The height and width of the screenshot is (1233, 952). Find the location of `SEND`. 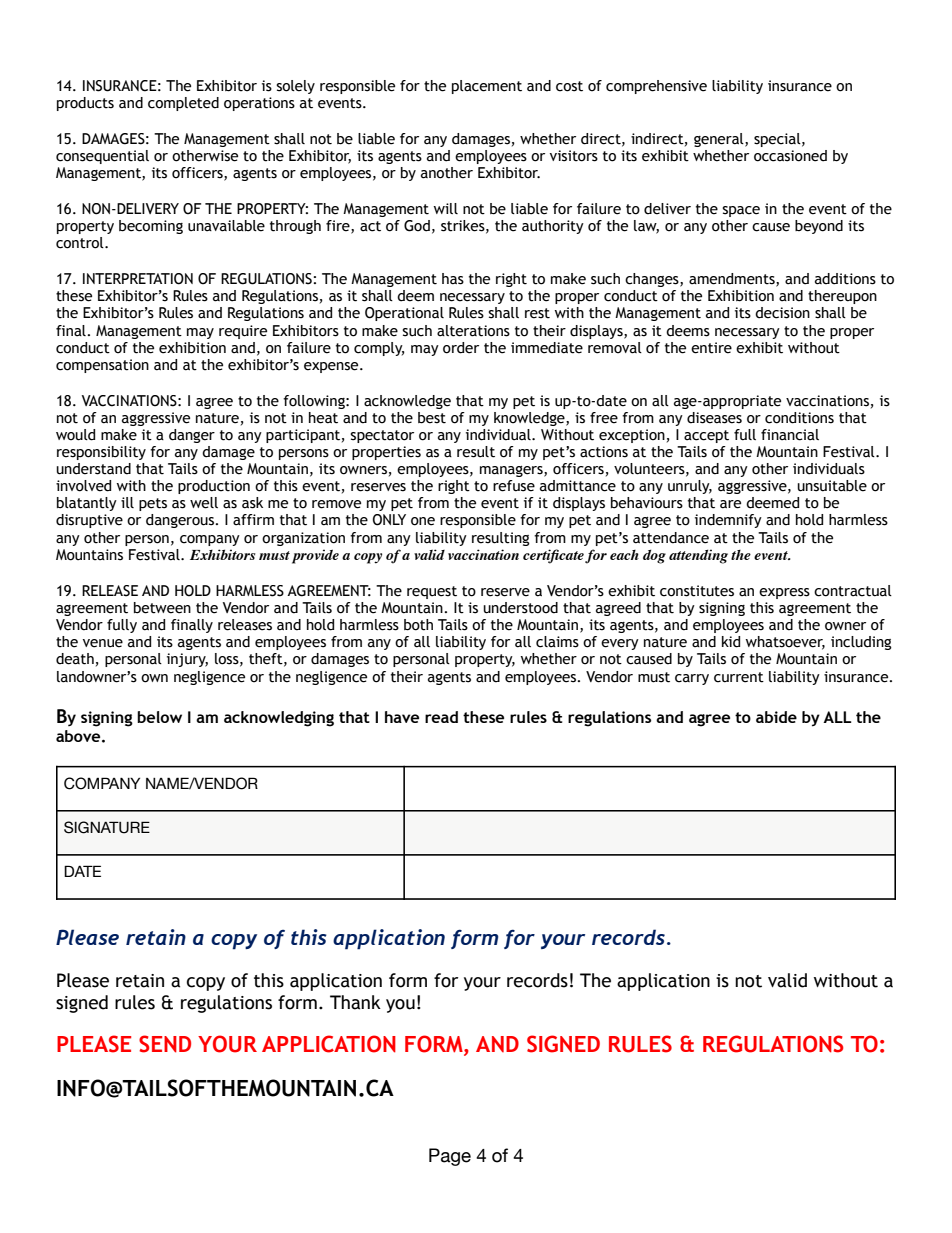

SEND is located at coordinates (165, 1044).
